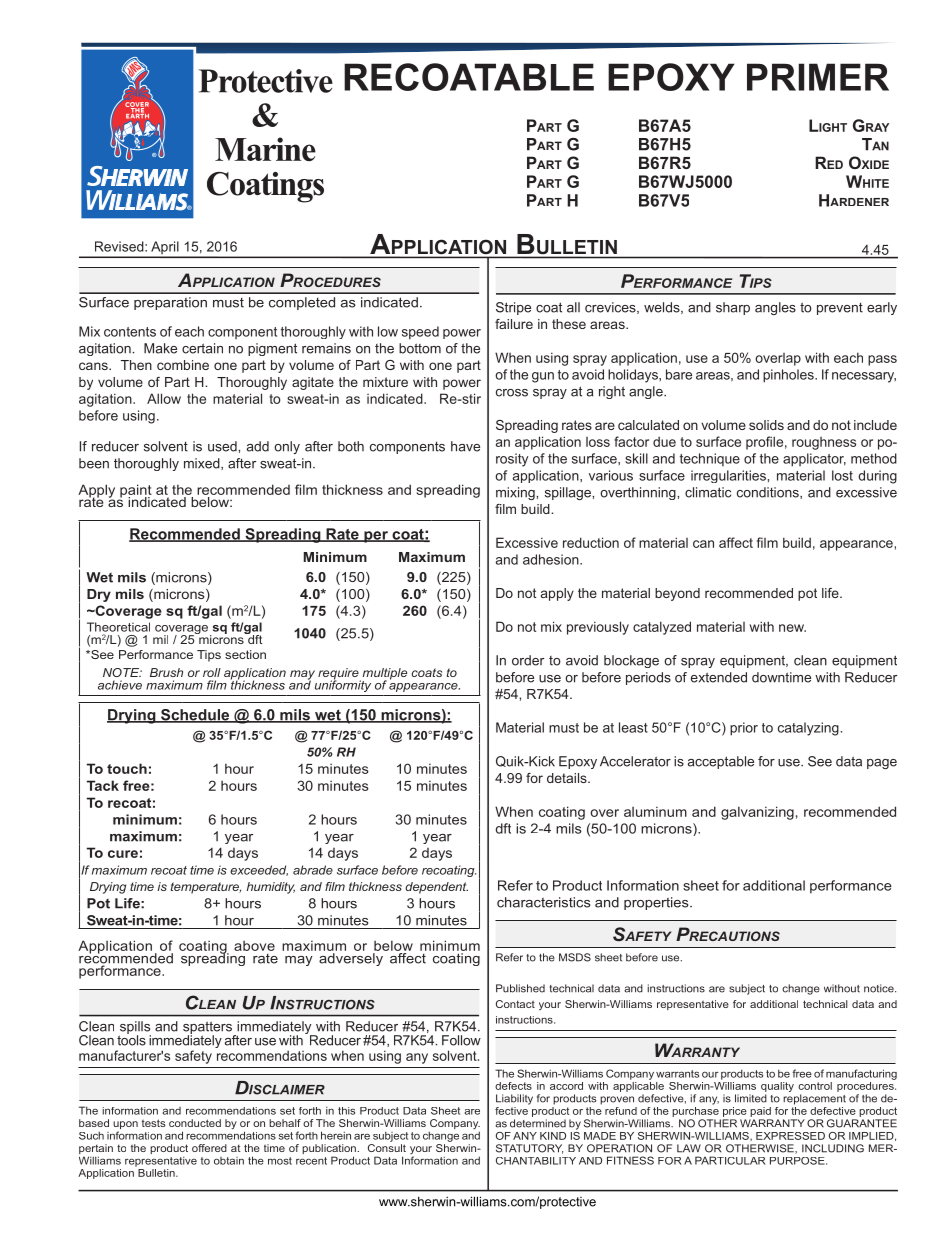 The image size is (952, 1233). Describe the element at coordinates (127, 768) in the document. I see `touch` at that location.
